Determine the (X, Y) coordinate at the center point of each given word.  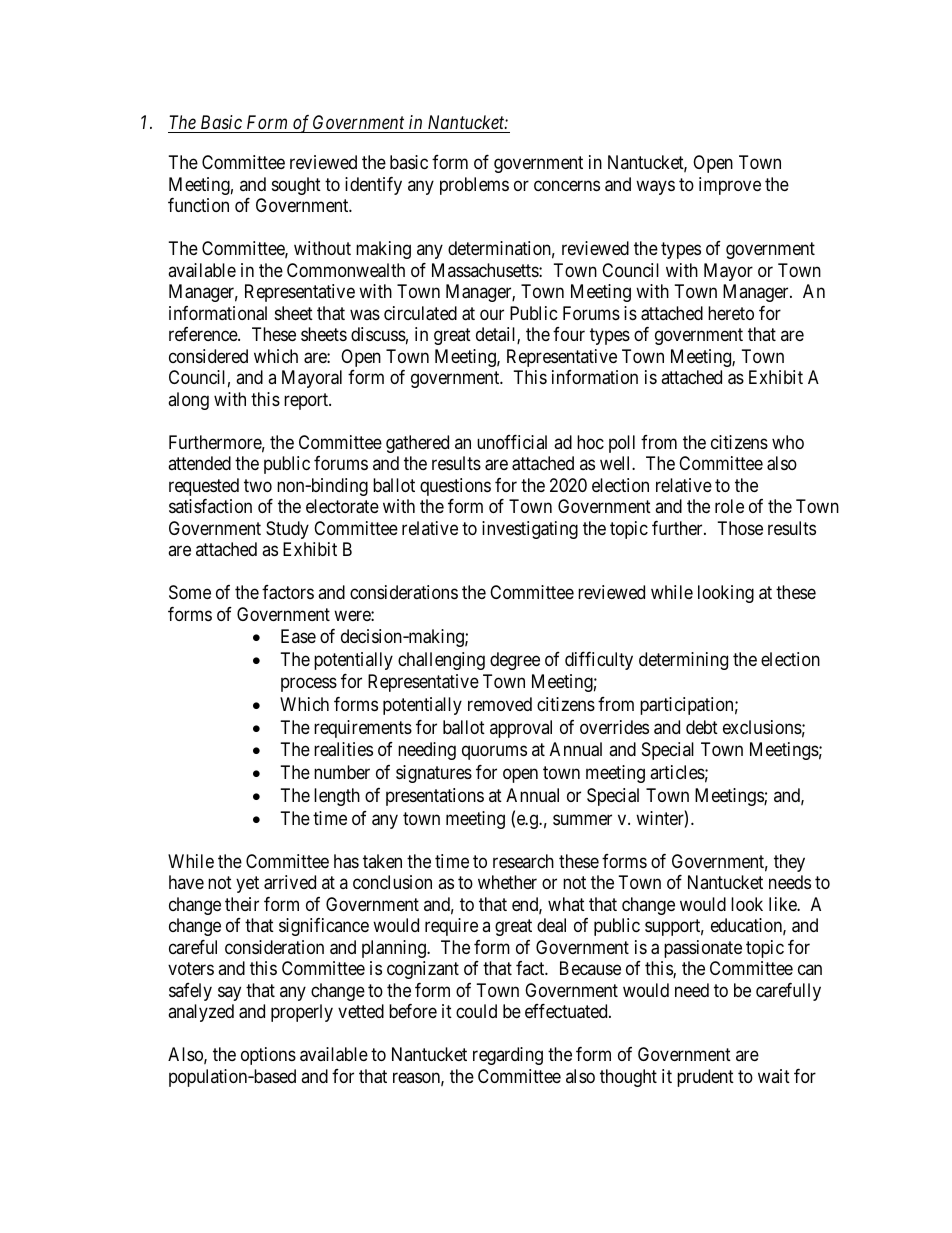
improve (730, 186)
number (342, 772)
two (258, 485)
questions (455, 487)
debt (702, 727)
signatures (434, 774)
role (729, 506)
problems (474, 186)
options (268, 1056)
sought (296, 186)
